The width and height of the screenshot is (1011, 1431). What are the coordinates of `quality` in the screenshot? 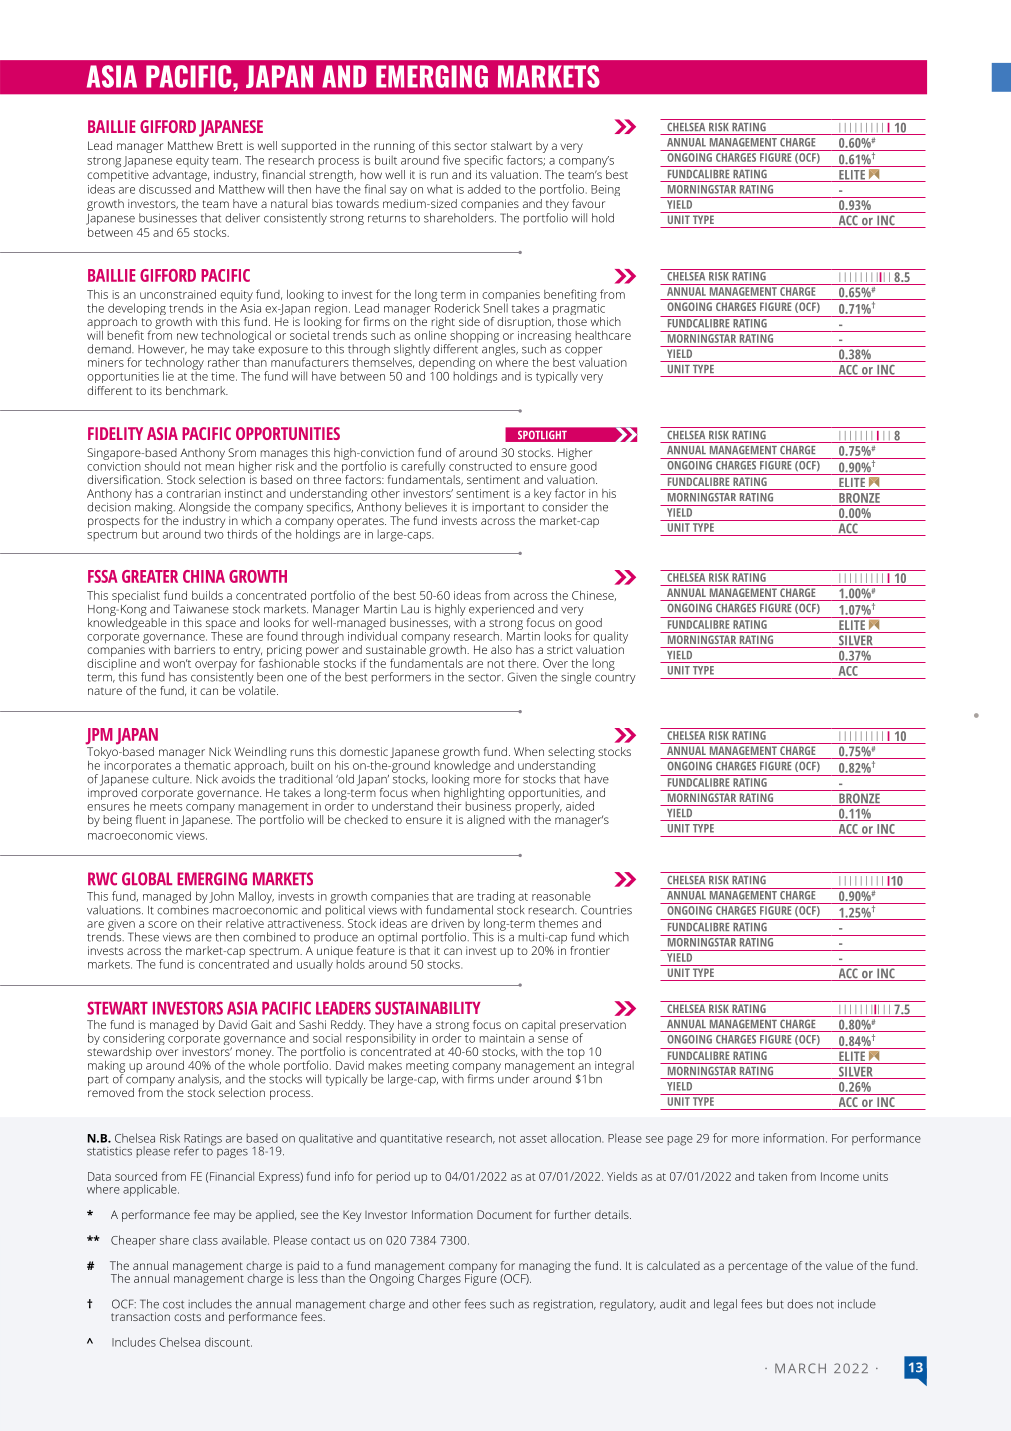 It's located at (610, 638).
